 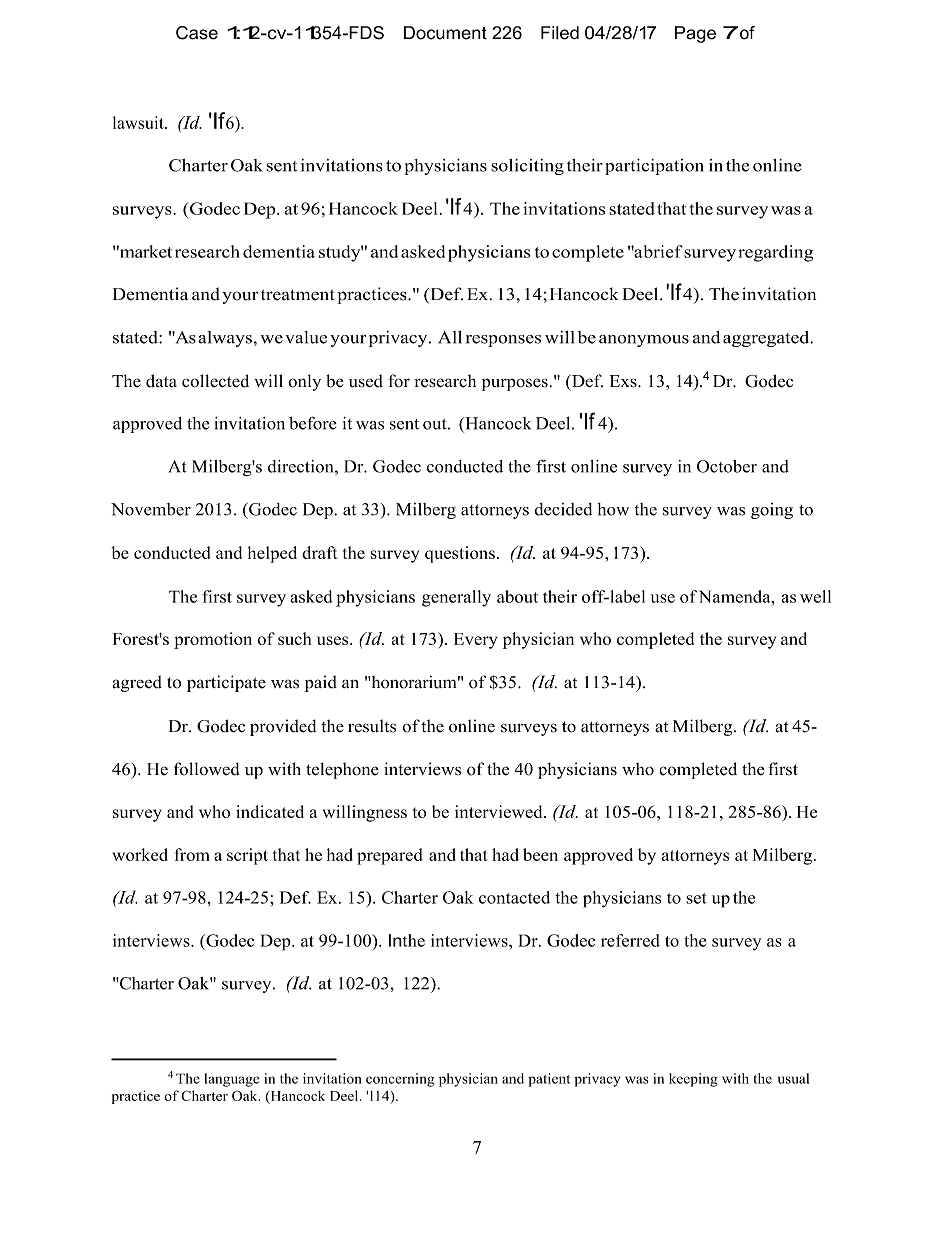 I want to click on always, so click(x=226, y=339).
